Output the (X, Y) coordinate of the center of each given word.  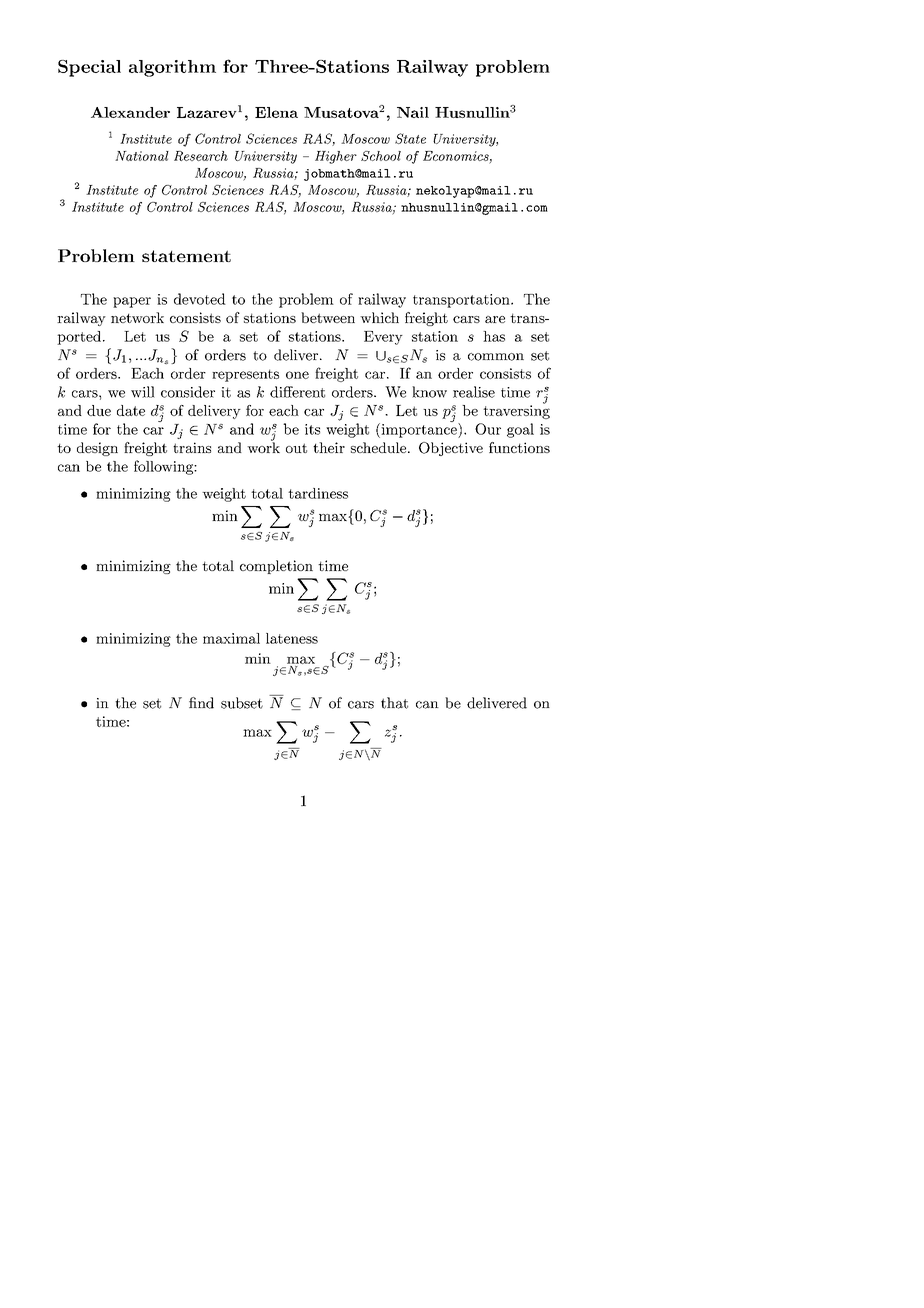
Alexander (130, 112)
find (201, 703)
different (297, 392)
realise (474, 392)
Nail (413, 112)
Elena (276, 112)
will (143, 392)
